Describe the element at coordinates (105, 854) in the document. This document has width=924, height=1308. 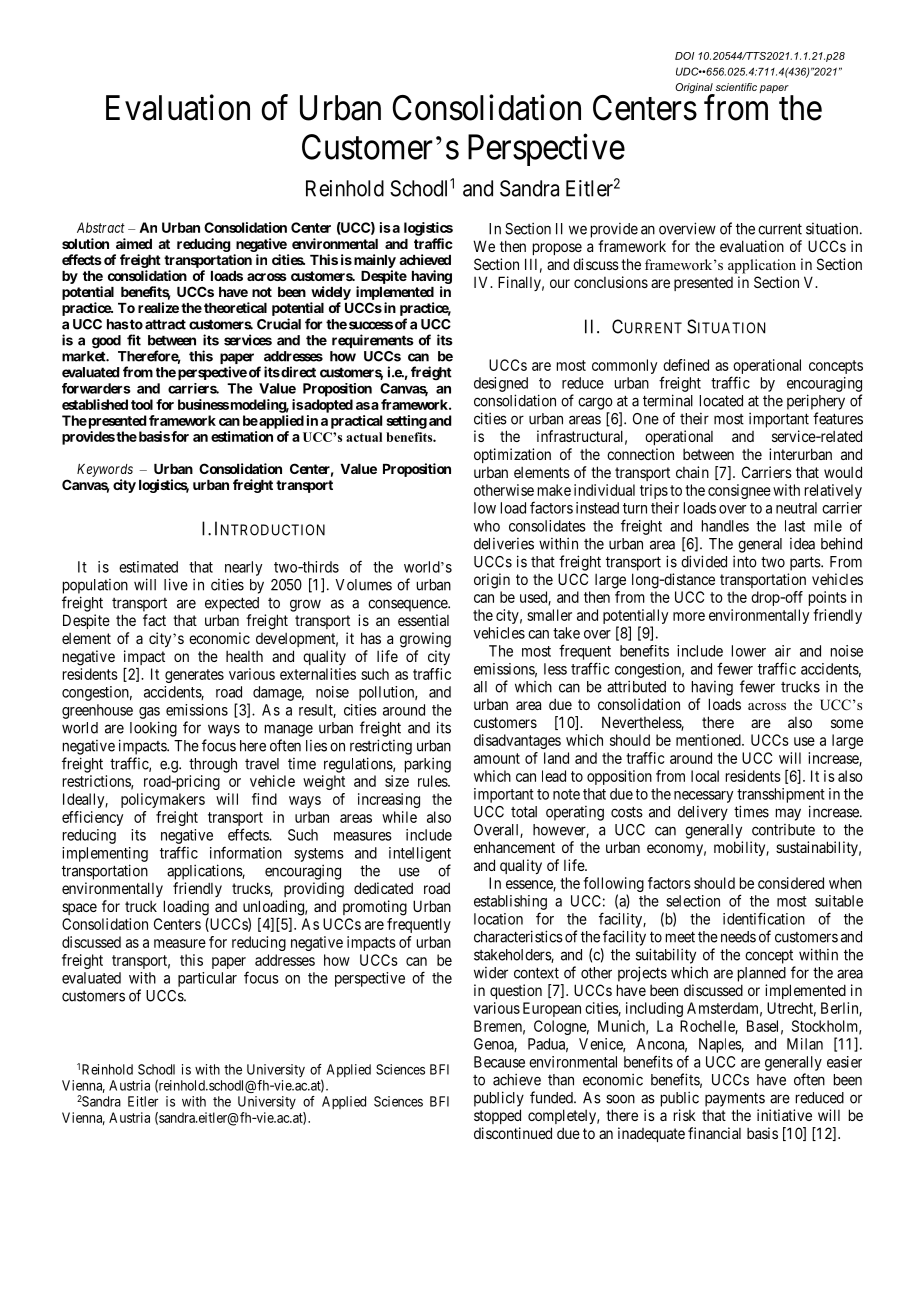
I see `implementing` at that location.
